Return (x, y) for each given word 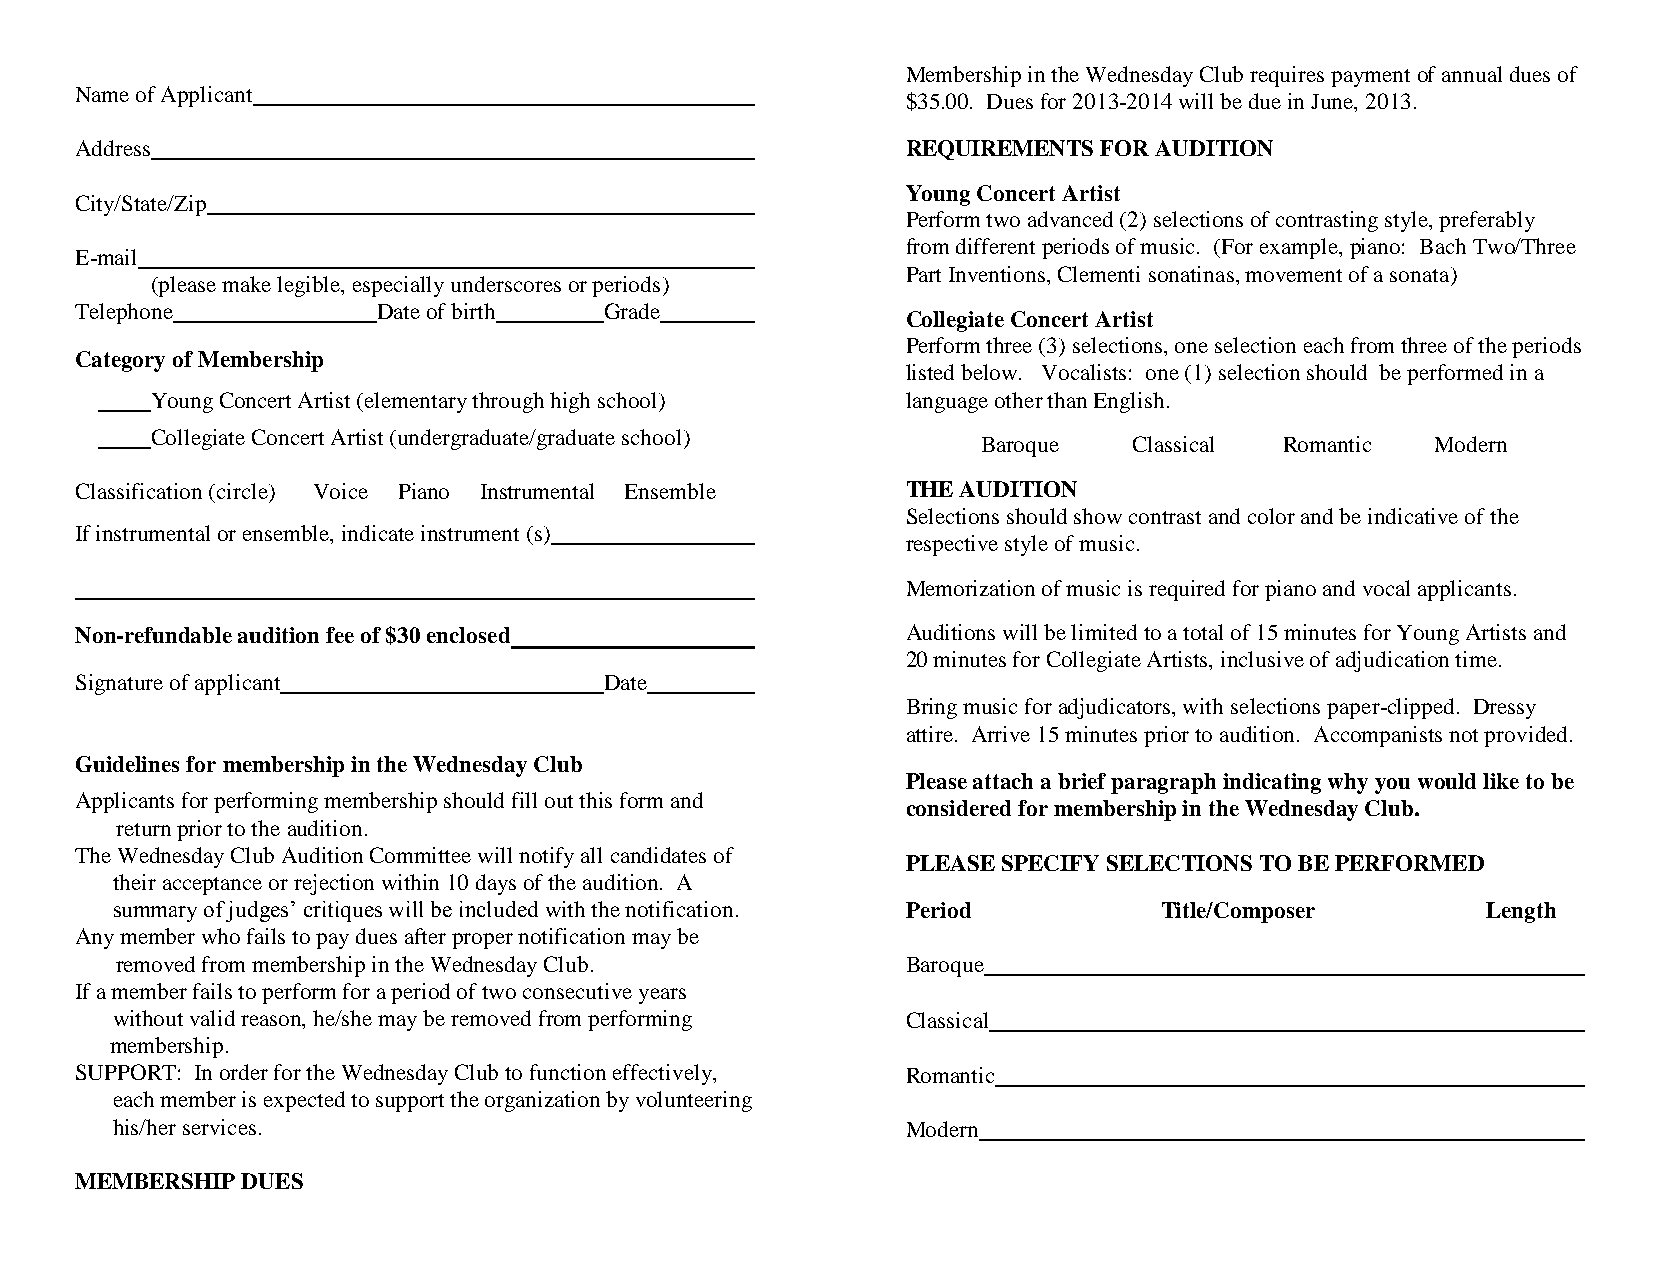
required (1187, 590)
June (1333, 103)
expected (304, 1101)
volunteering (694, 1101)
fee (340, 635)
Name (102, 94)
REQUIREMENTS (1000, 150)
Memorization (971, 588)
